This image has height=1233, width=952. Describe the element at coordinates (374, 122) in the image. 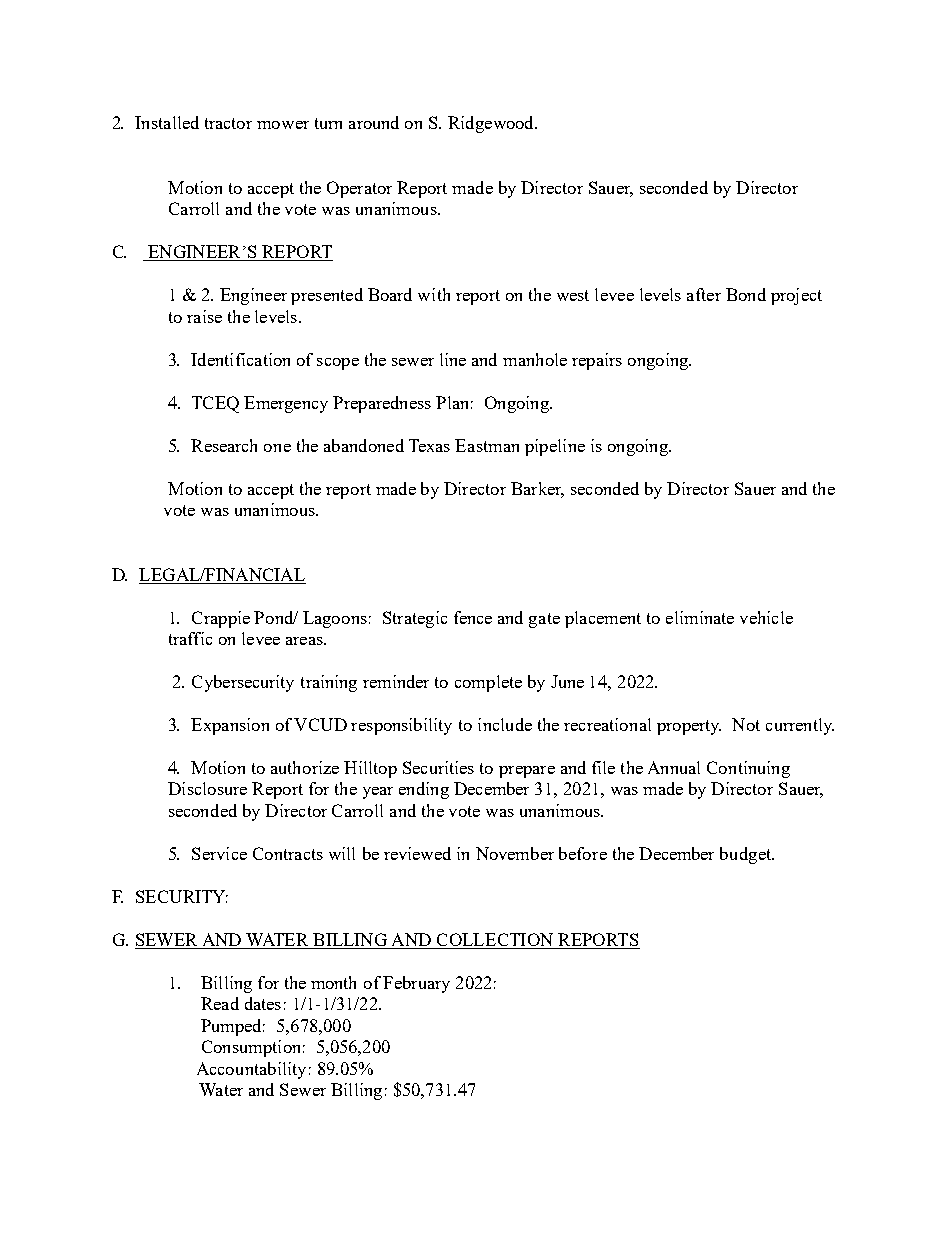

I see `around` at that location.
